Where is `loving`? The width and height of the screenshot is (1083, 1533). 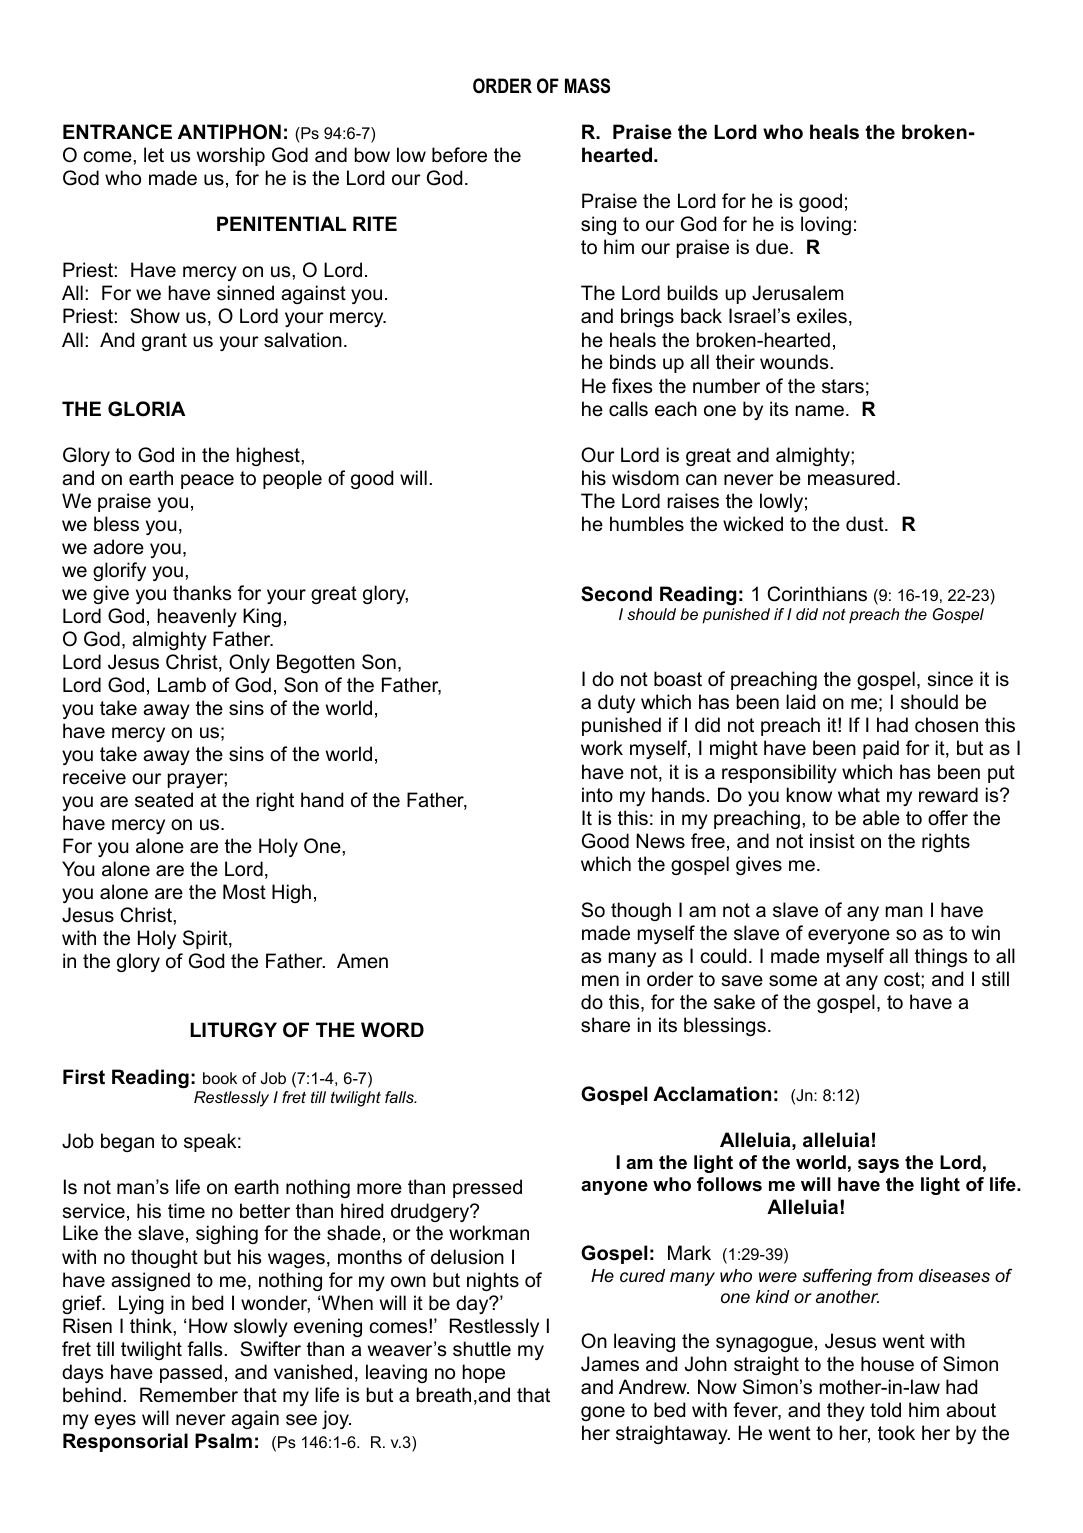
loving is located at coordinates (826, 225).
